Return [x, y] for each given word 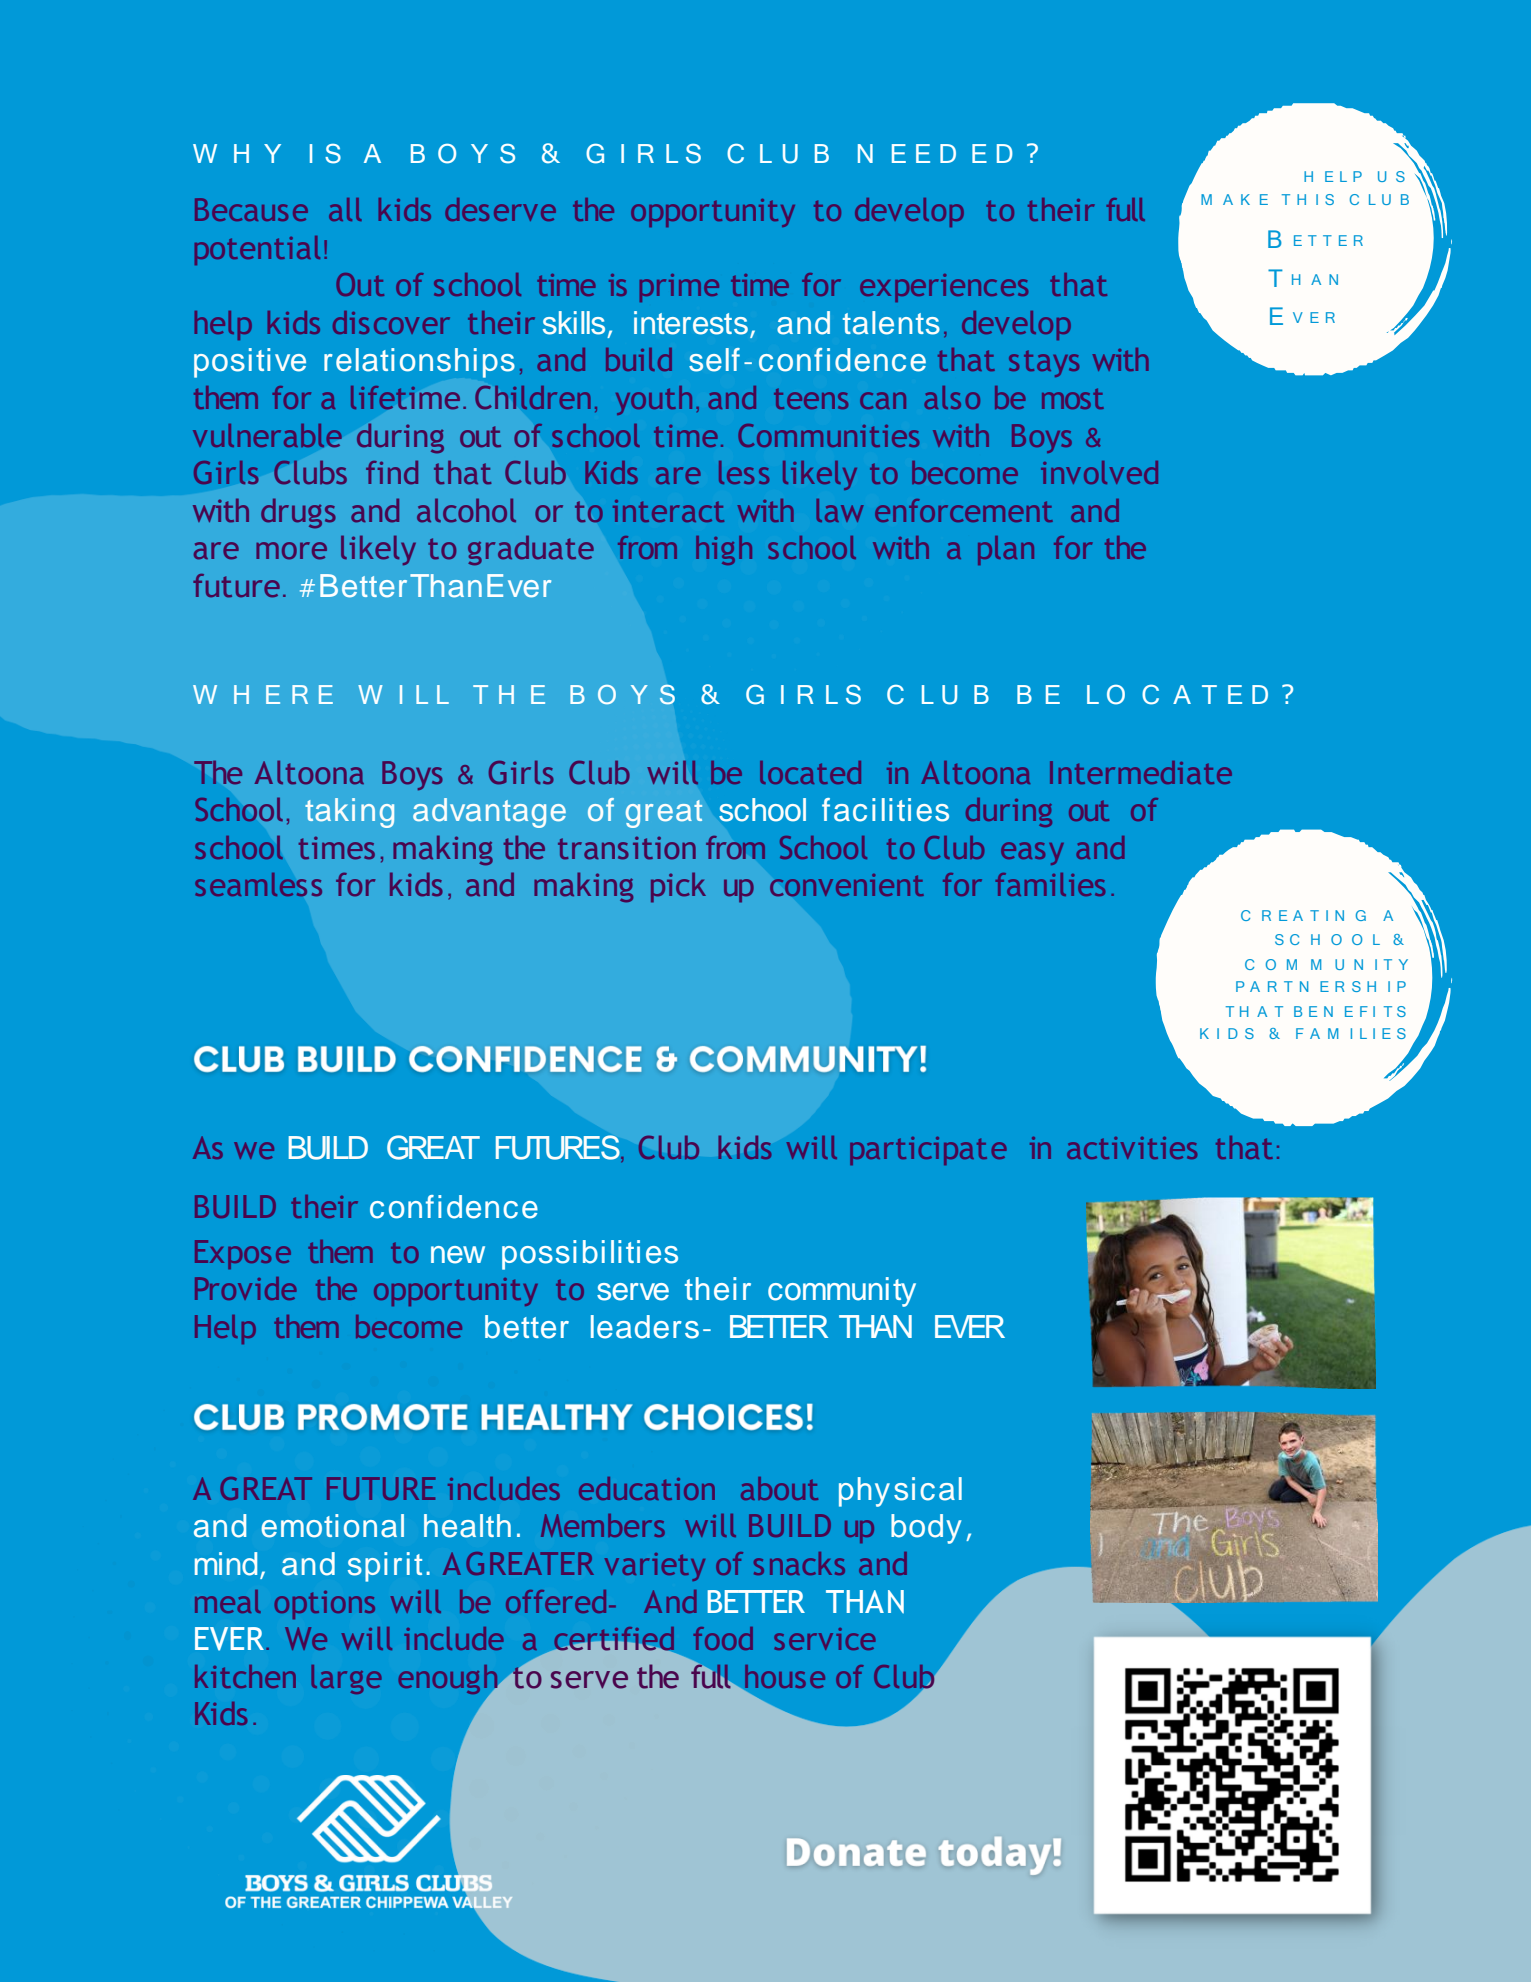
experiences [944, 288]
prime [679, 288]
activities [1132, 1148]
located [810, 772]
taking [349, 813]
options [325, 1605]
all [345, 209]
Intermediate [1141, 772]
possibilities [590, 1255]
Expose [243, 1254]
